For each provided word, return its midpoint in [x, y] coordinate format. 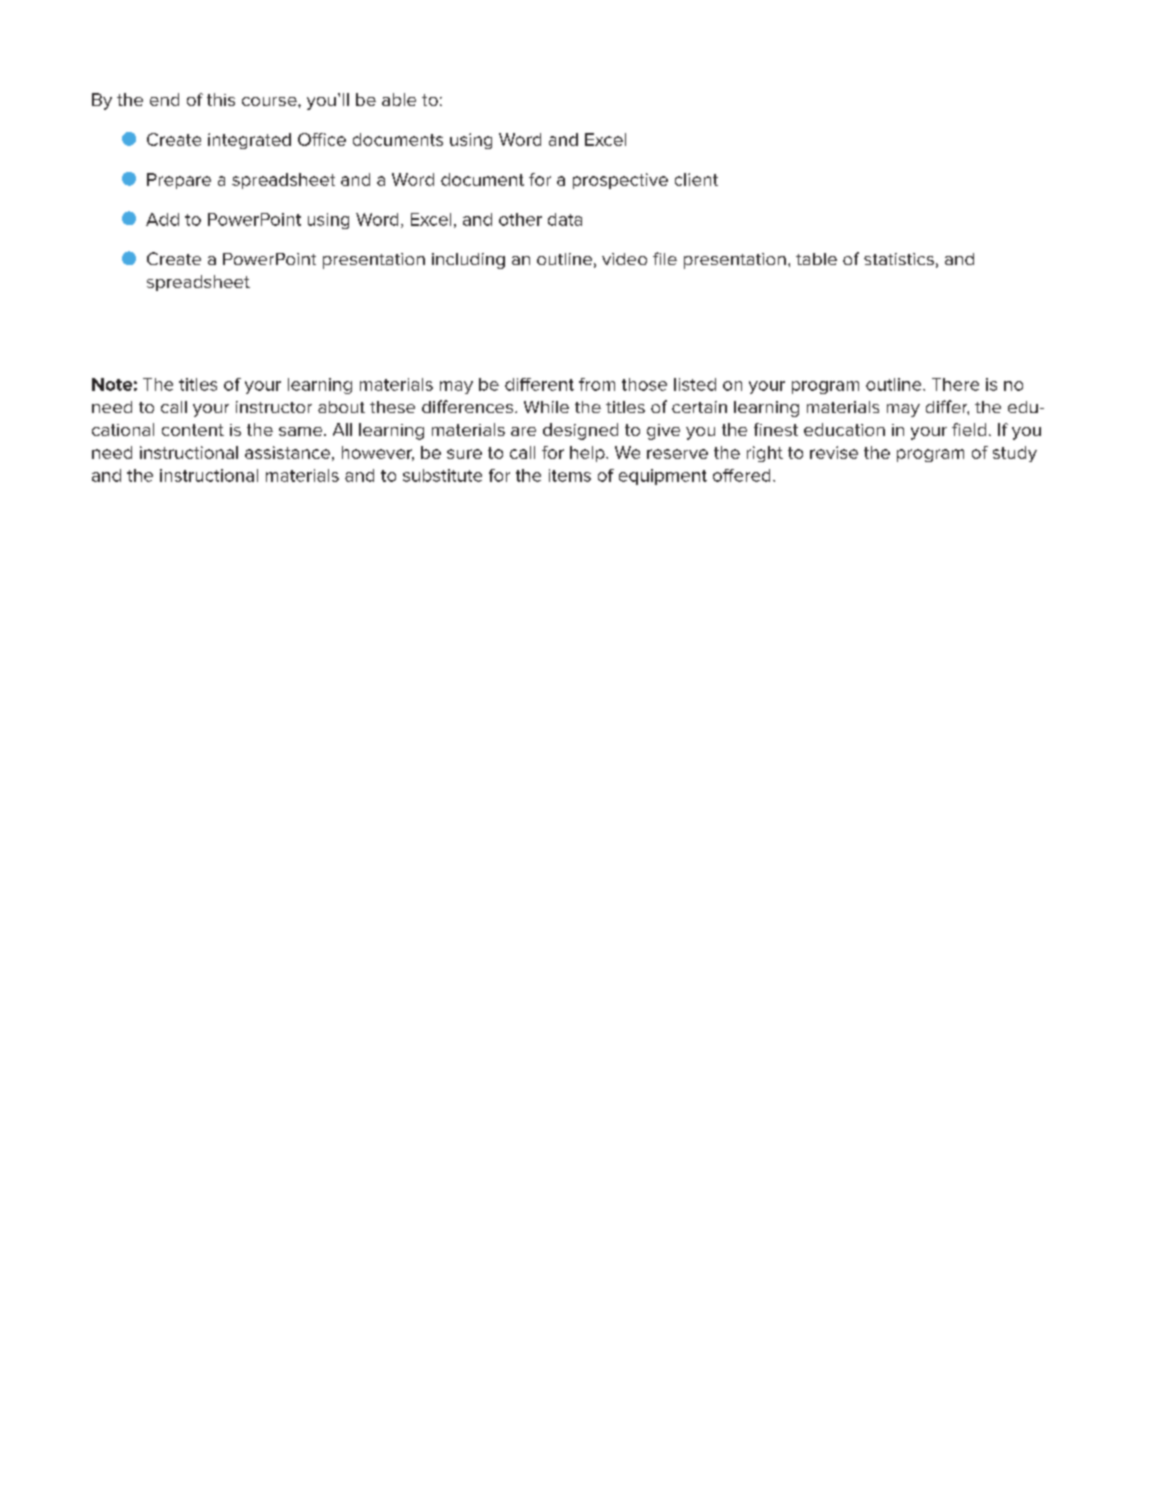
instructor [274, 407]
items [570, 475]
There [955, 384]
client [696, 179]
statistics [899, 259]
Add [162, 219]
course [270, 101]
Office [322, 139]
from [597, 384]
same [302, 431]
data [565, 219]
